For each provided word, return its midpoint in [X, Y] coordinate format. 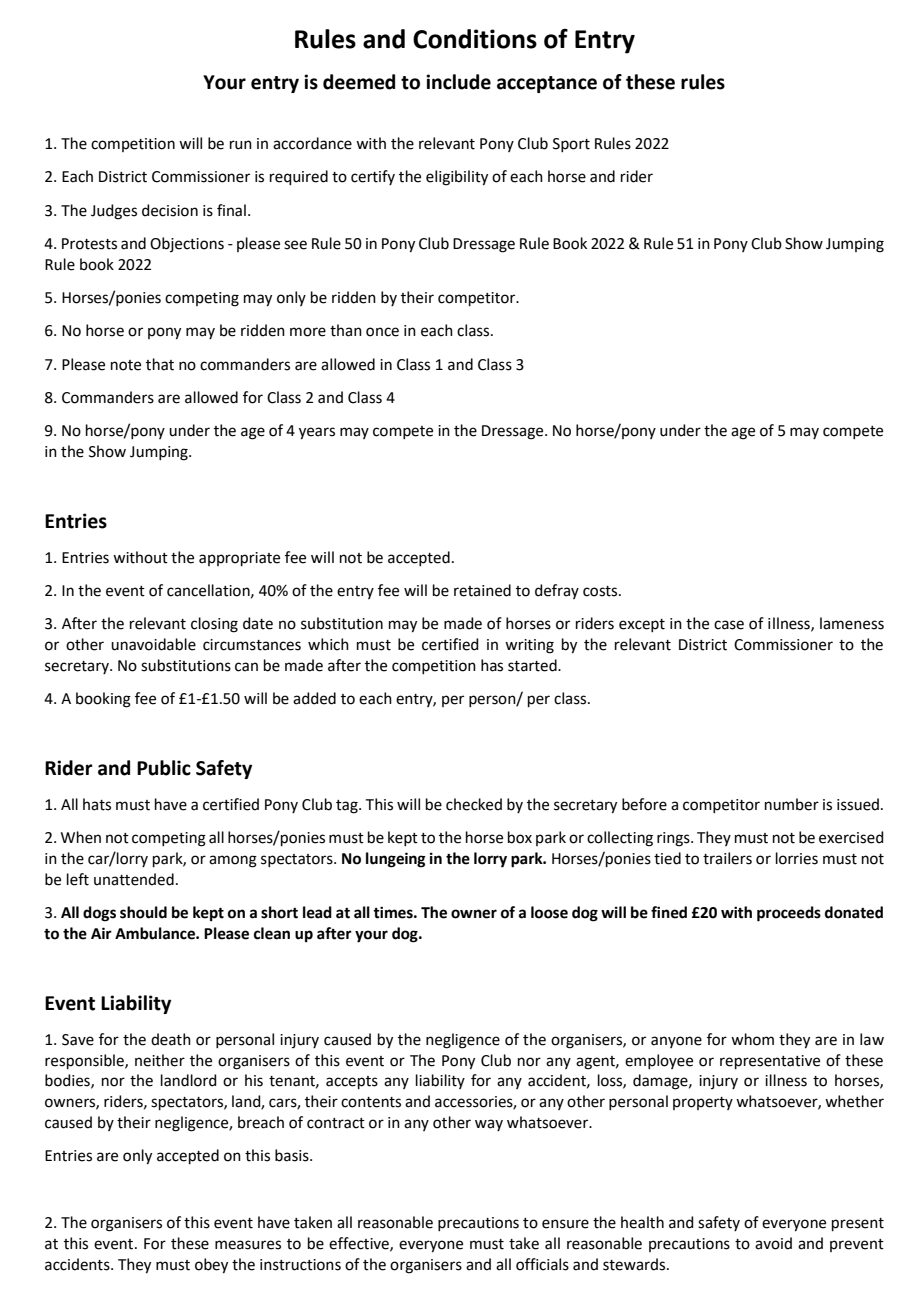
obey [211, 1266]
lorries [797, 858]
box [520, 837]
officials [542, 1264]
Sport [571, 145]
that [160, 364]
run [241, 145]
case [729, 625]
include [458, 82]
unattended [134, 879]
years [317, 433]
